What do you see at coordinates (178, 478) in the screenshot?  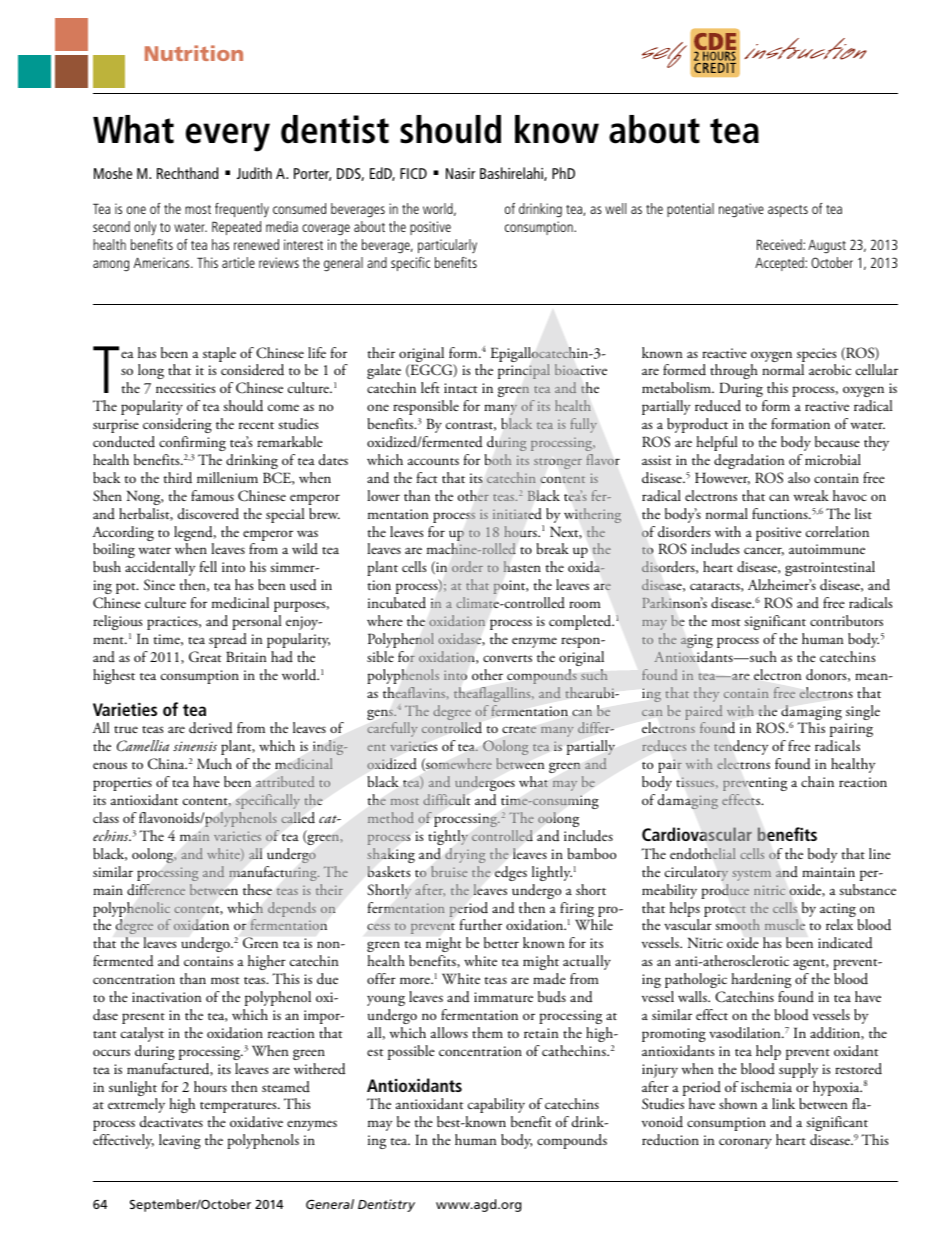 I see `third` at bounding box center [178, 478].
